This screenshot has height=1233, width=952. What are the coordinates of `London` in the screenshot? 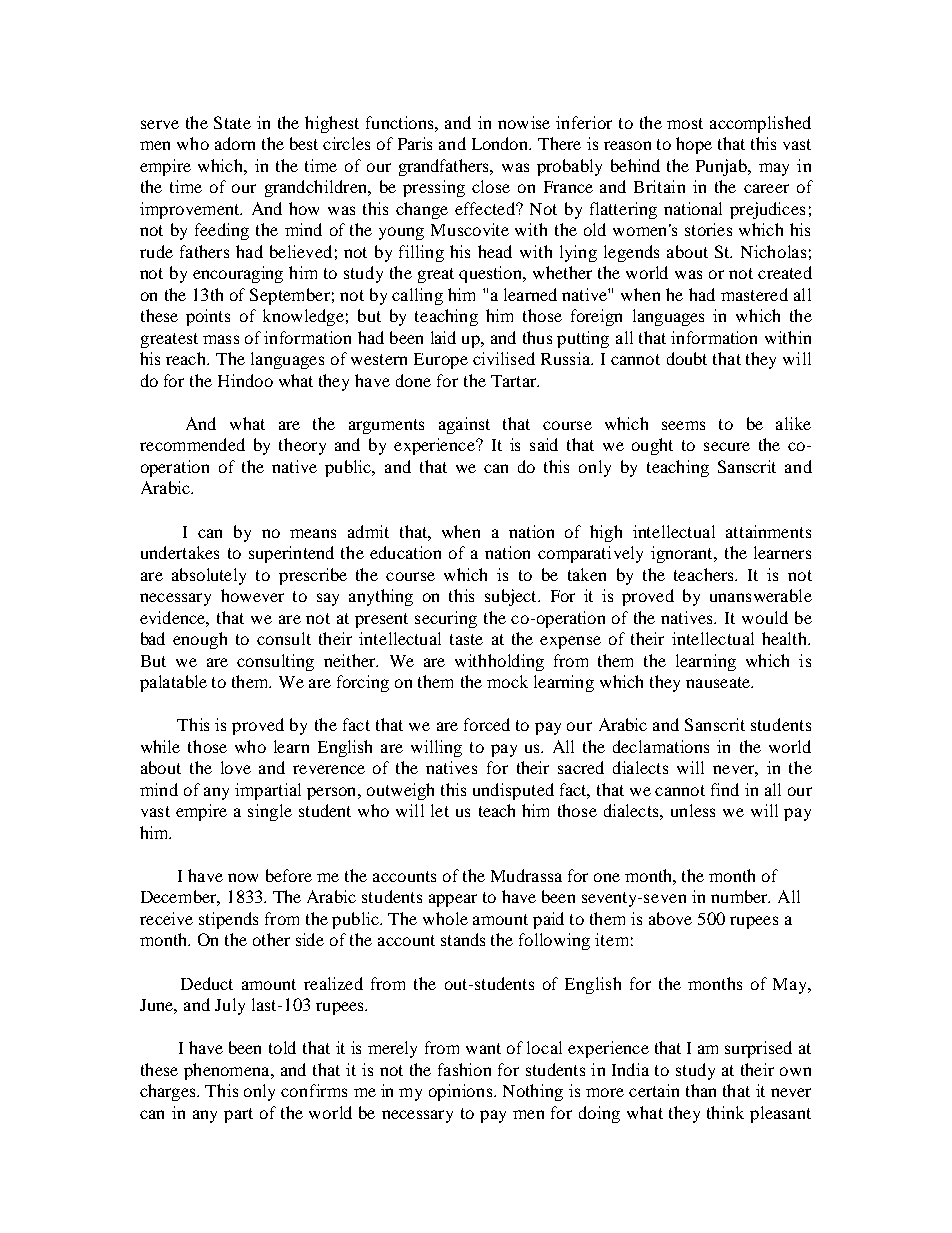 It's located at (501, 143).
